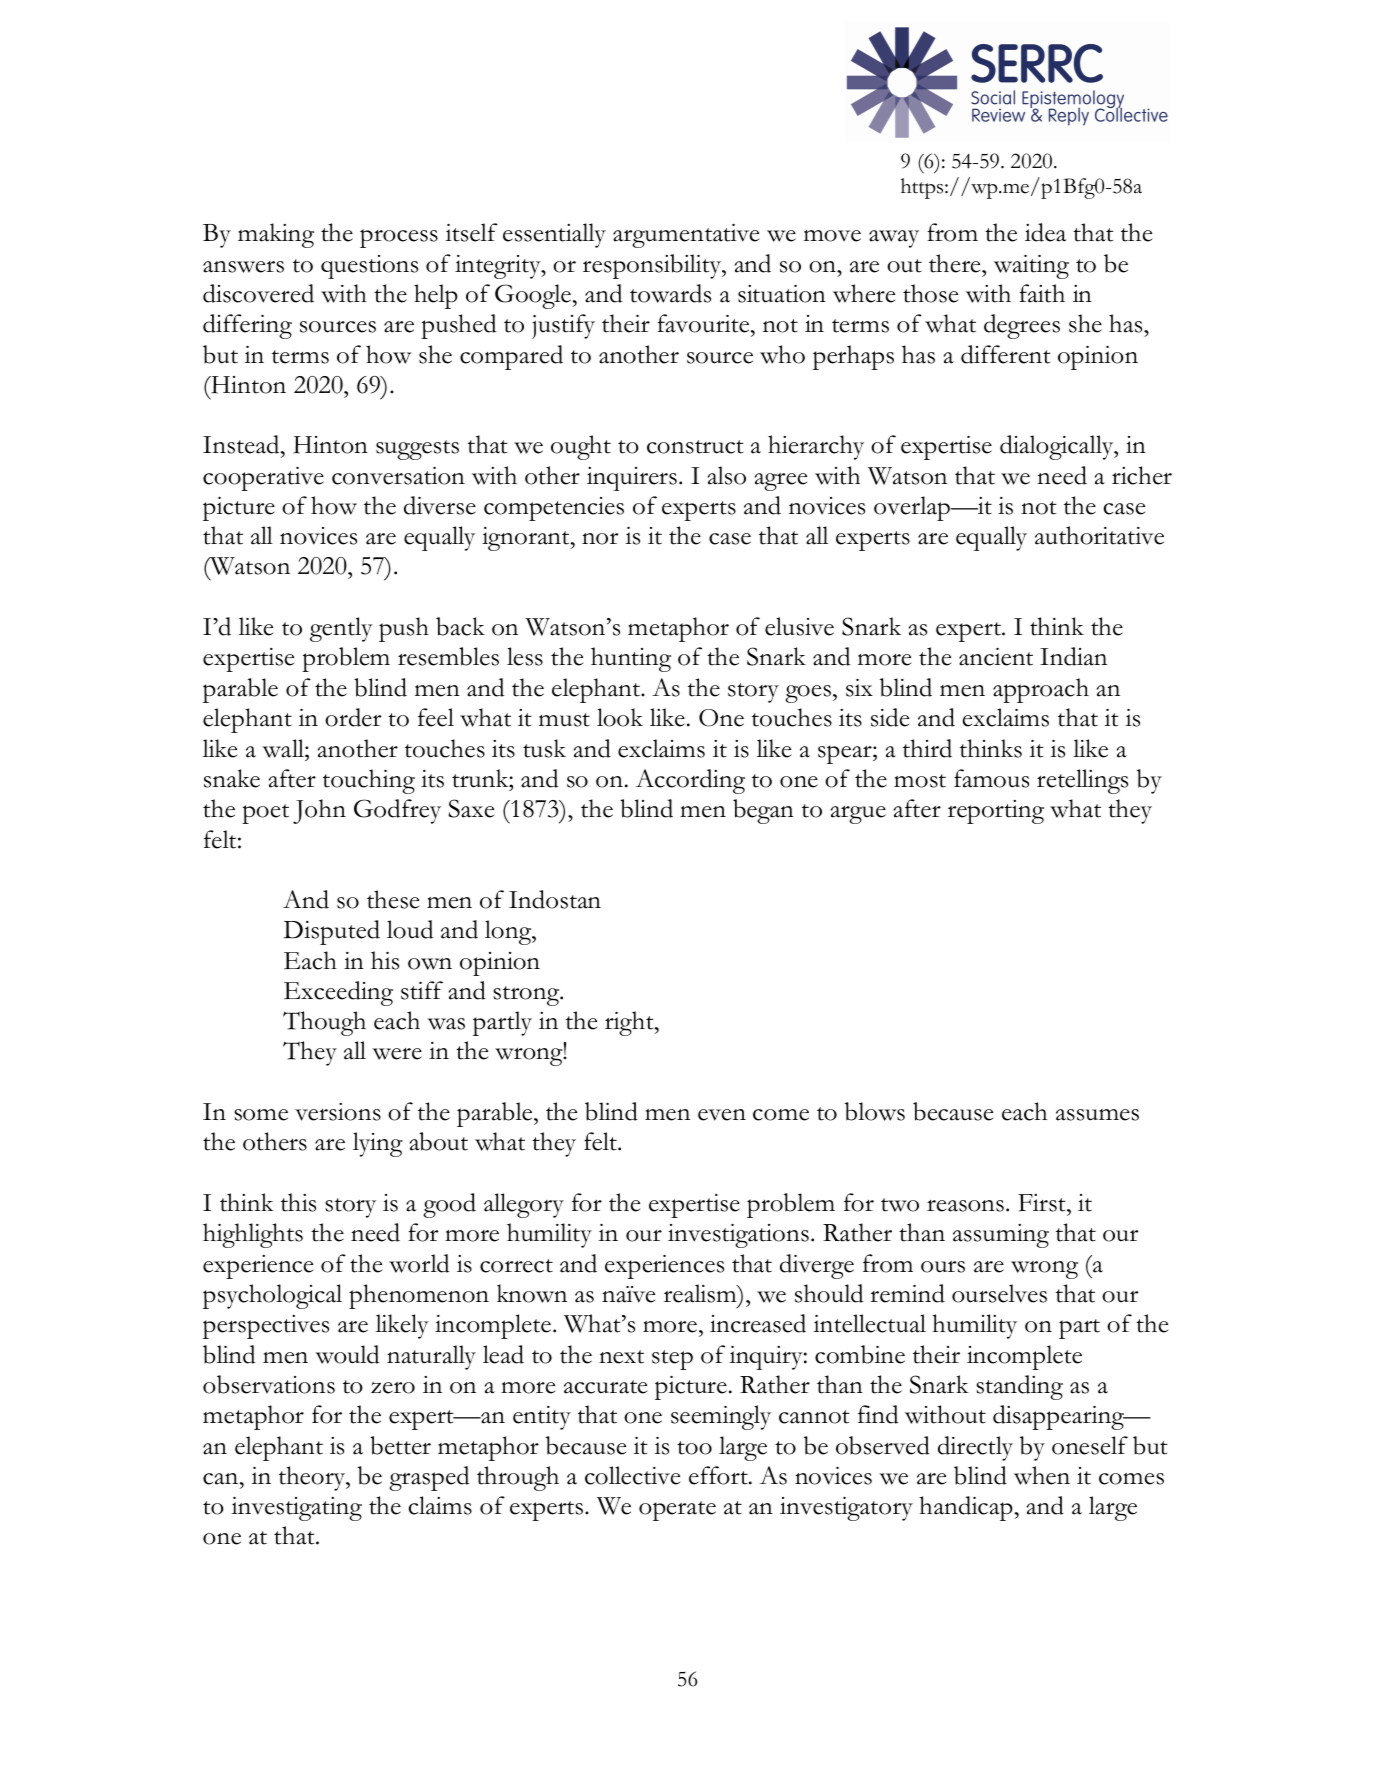  What do you see at coordinates (296, 1509) in the screenshot?
I see `investigating` at bounding box center [296, 1509].
